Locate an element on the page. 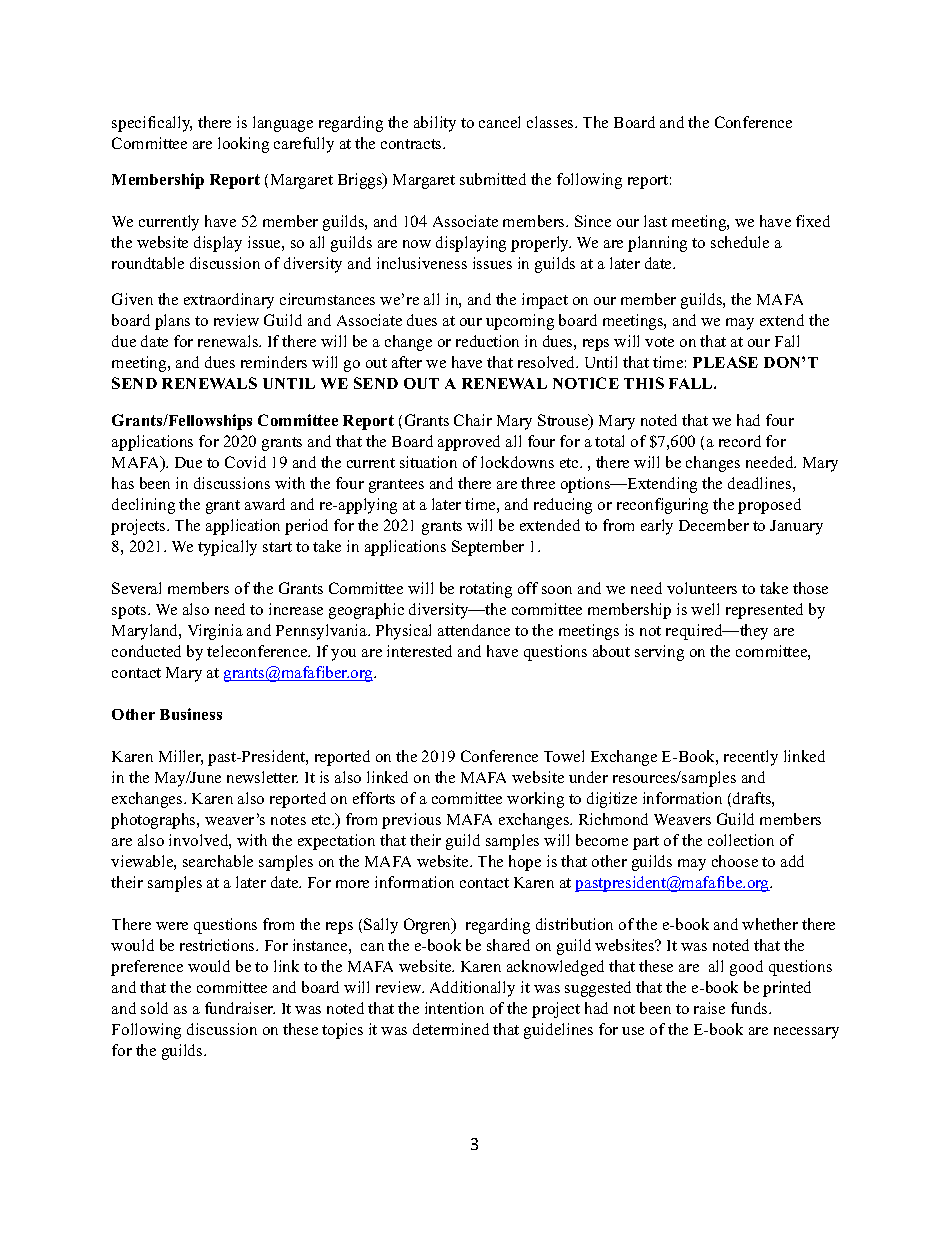 Image resolution: width=952 pixels, height=1233 pixels. ability is located at coordinates (435, 124).
